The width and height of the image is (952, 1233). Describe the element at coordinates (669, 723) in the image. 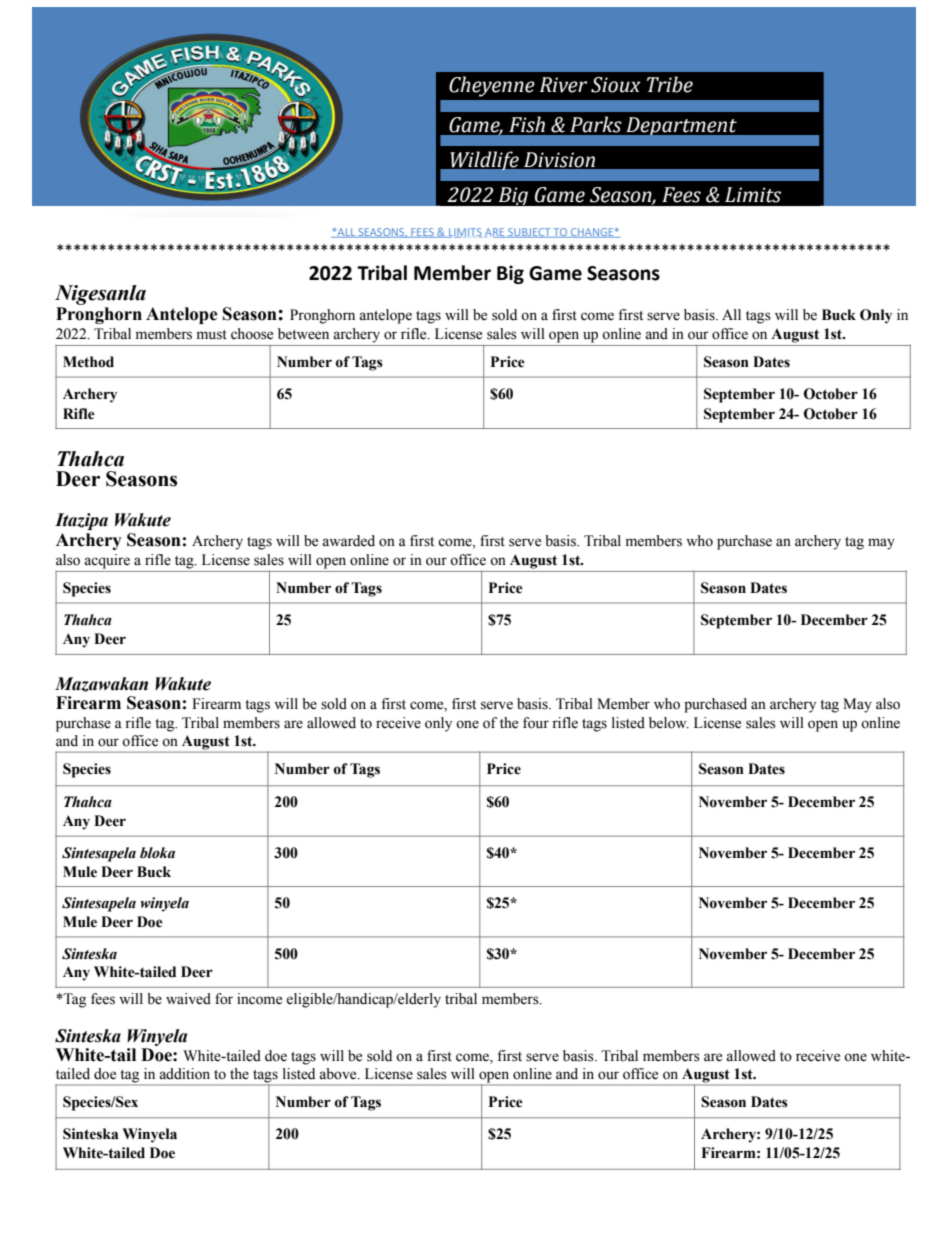

I see `below` at that location.
